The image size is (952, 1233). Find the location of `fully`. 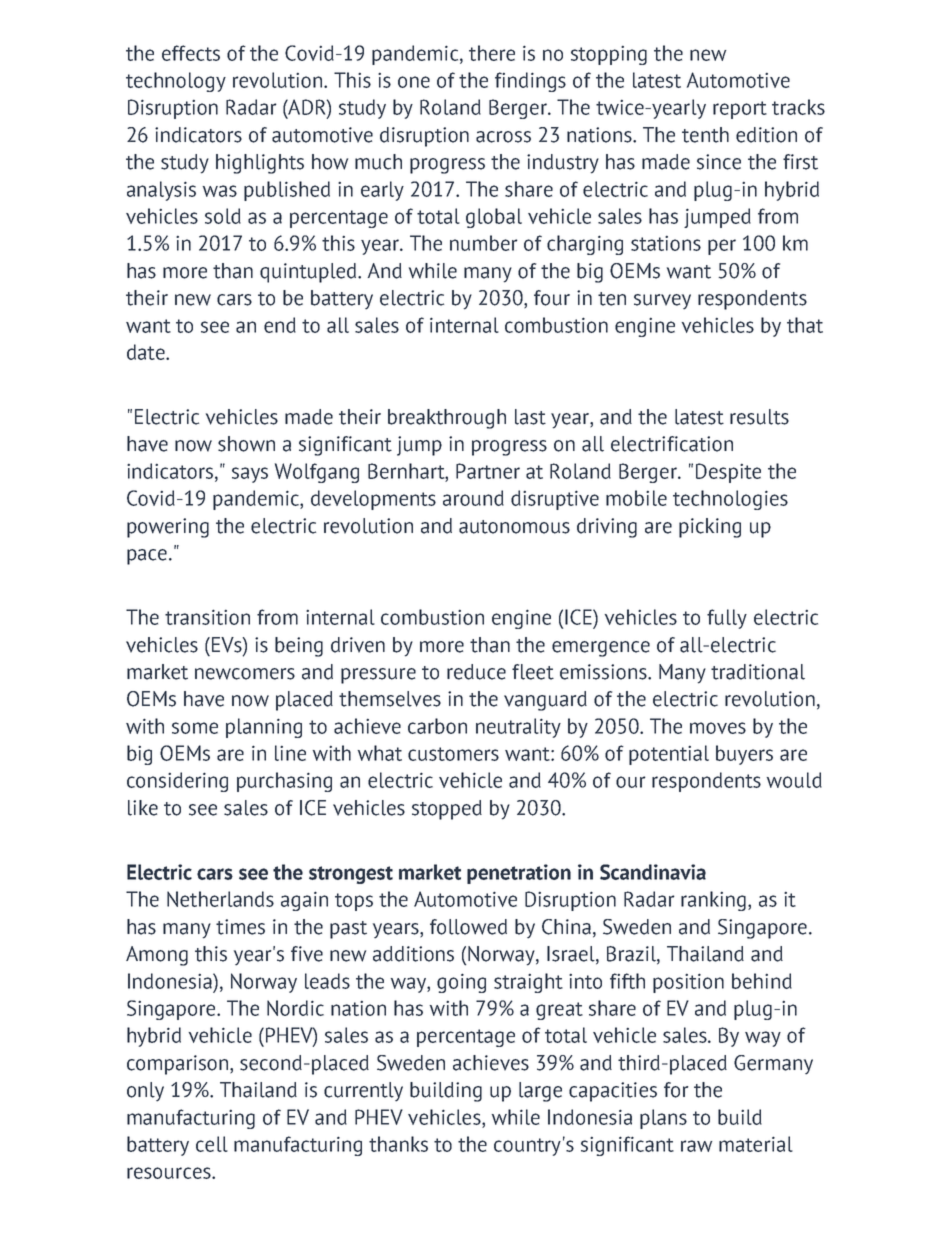

fully is located at coordinates (727, 619).
